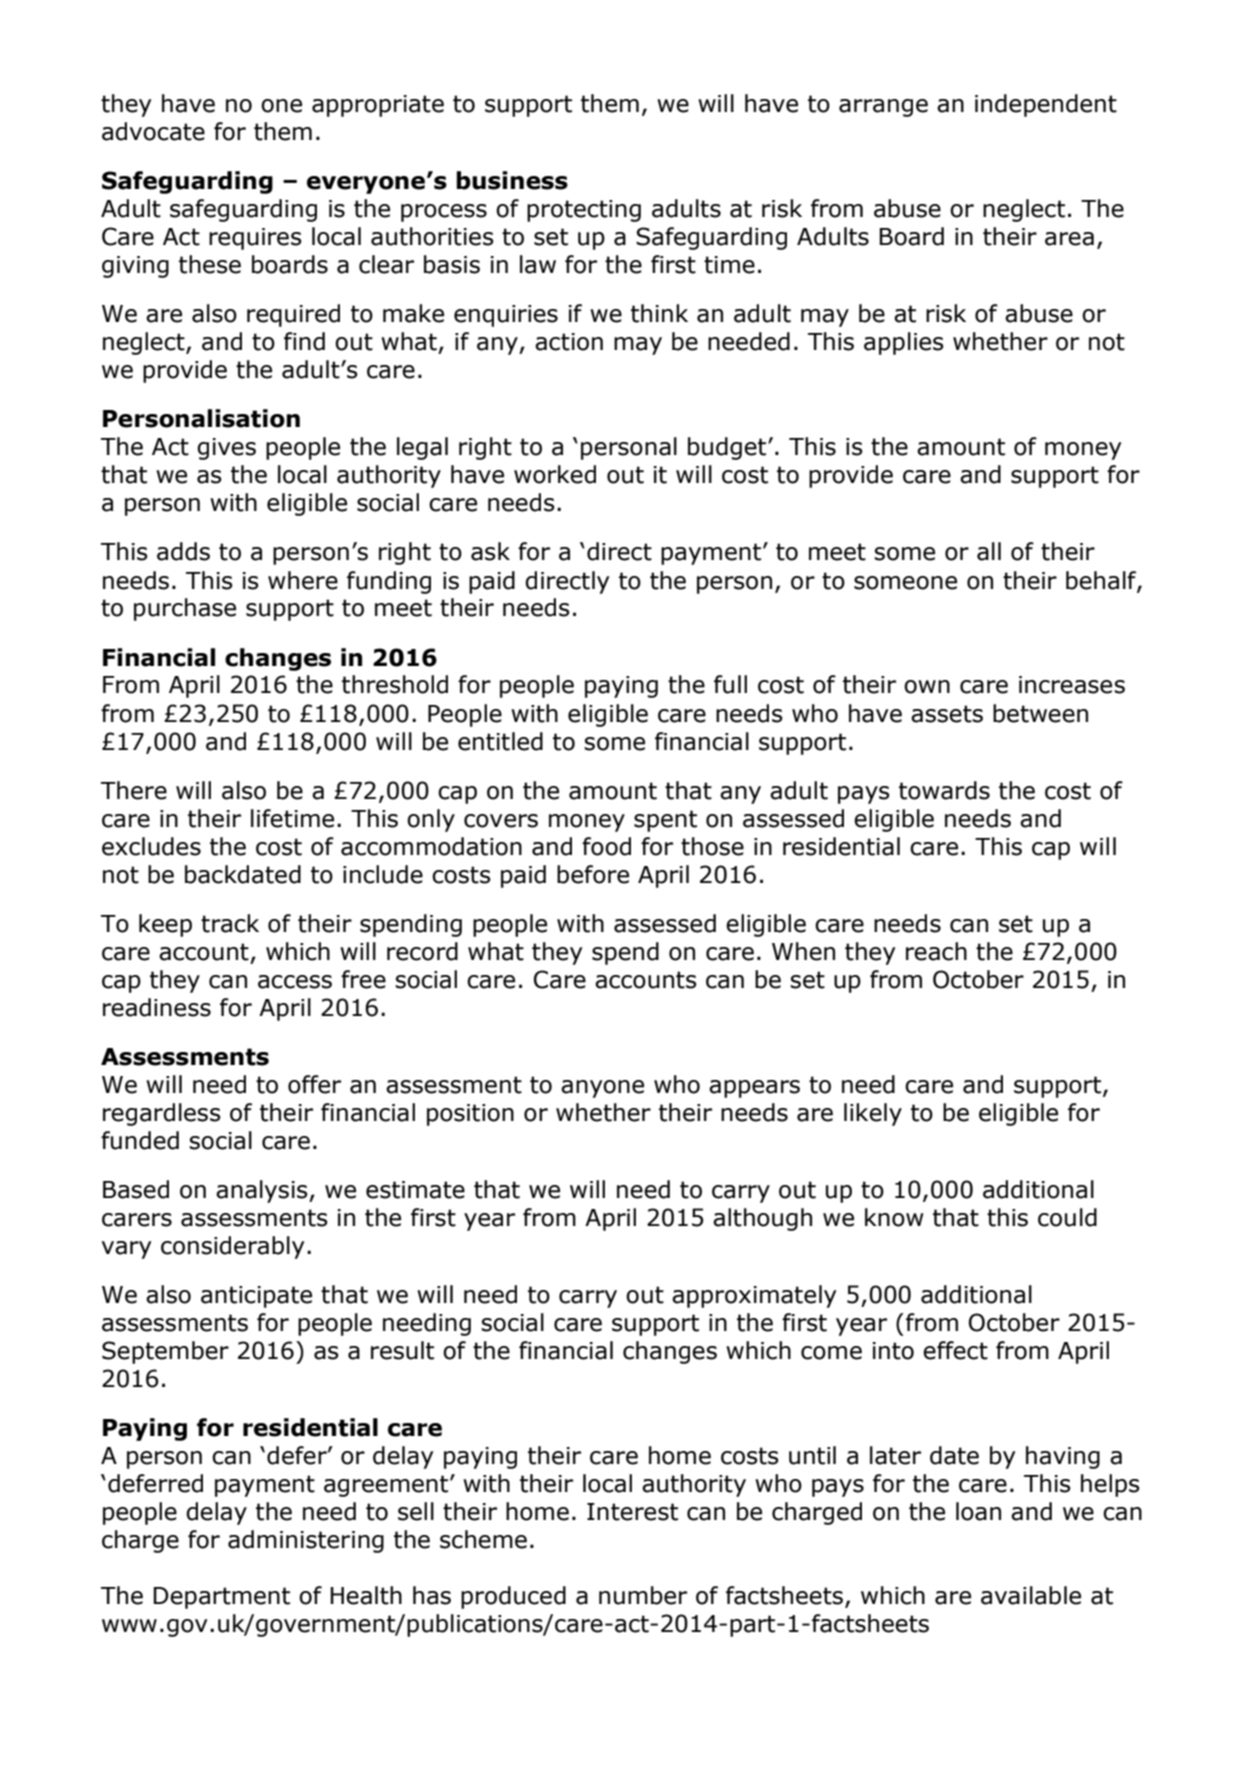 This screenshot has height=1765, width=1248. I want to click on analysis, so click(263, 1191).
